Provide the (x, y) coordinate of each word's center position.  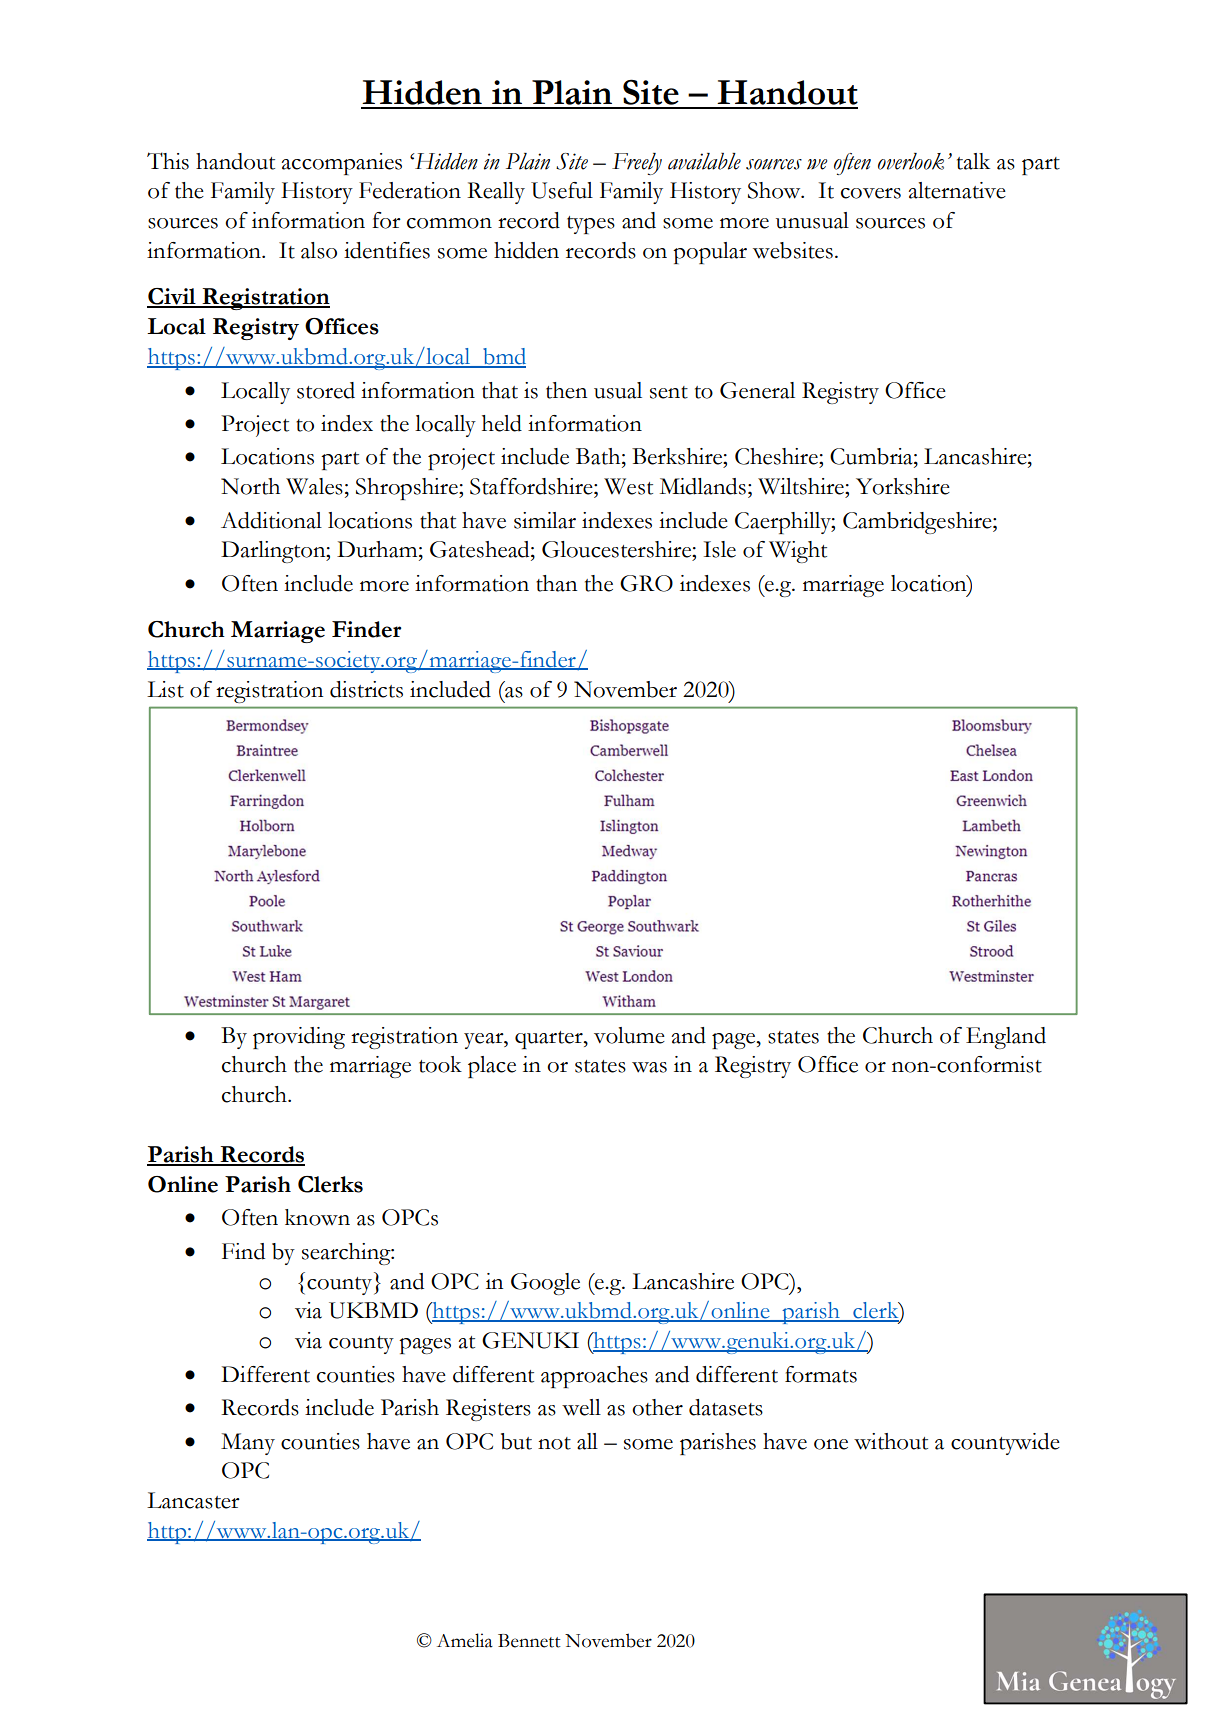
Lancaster (193, 1500)
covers (871, 193)
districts (366, 689)
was (649, 1067)
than (556, 583)
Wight (798, 552)
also (319, 250)
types (591, 225)
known (317, 1217)
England (1006, 1038)
